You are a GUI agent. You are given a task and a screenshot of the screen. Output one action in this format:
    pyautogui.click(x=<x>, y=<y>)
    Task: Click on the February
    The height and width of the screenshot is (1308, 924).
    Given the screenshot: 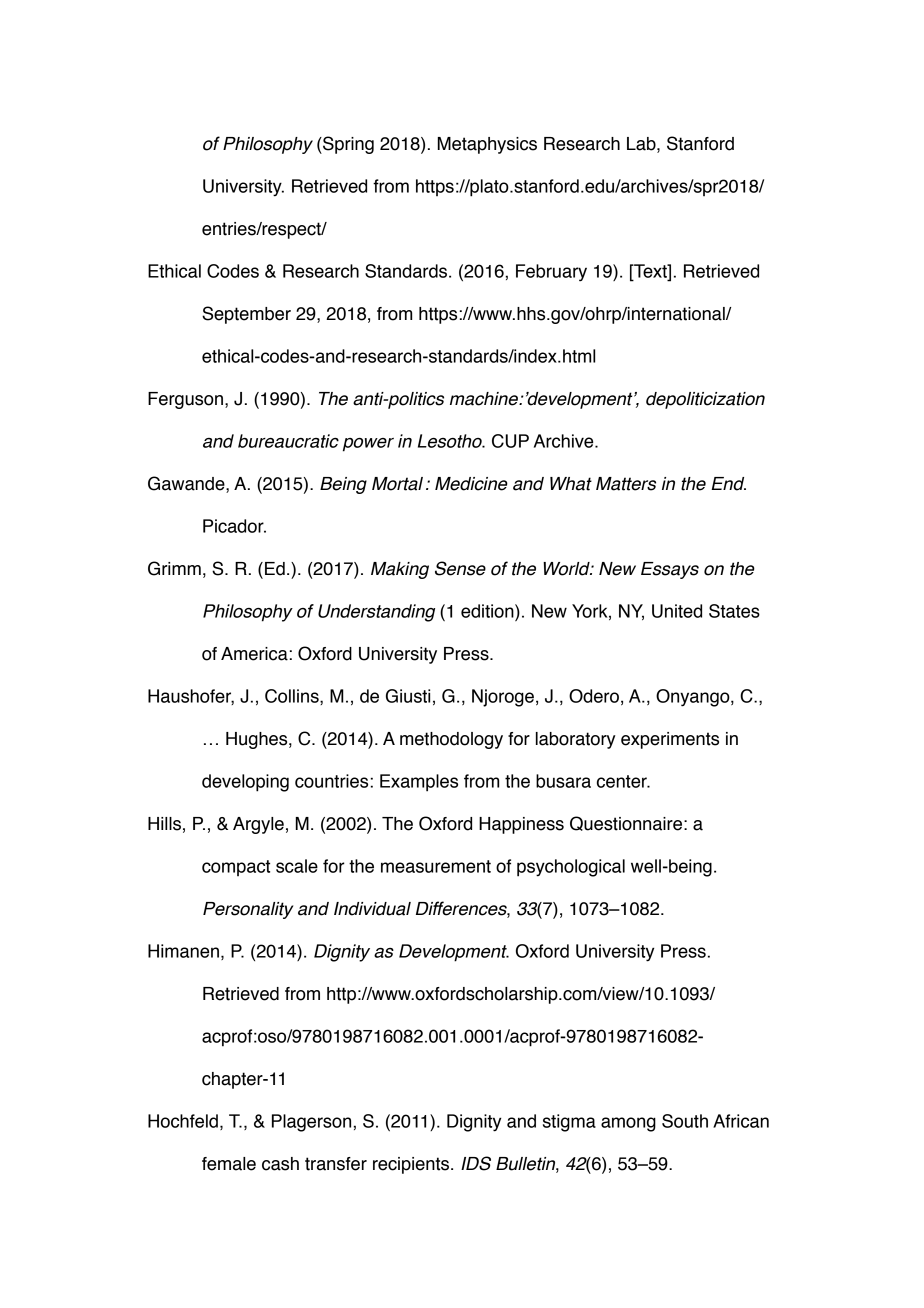 What is the action you would take?
    pyautogui.click(x=551, y=273)
